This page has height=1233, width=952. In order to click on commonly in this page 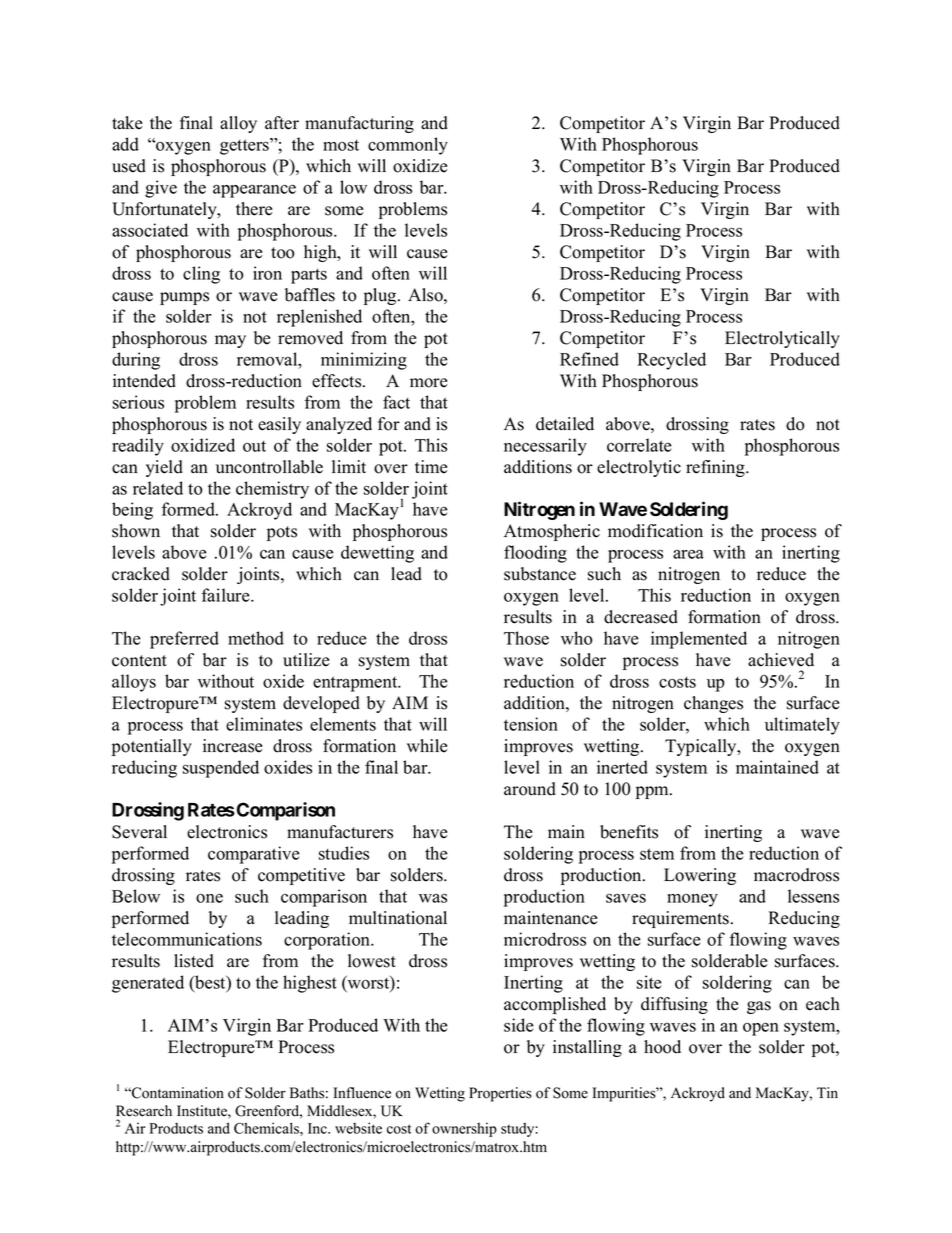, I will do `click(408, 146)`.
